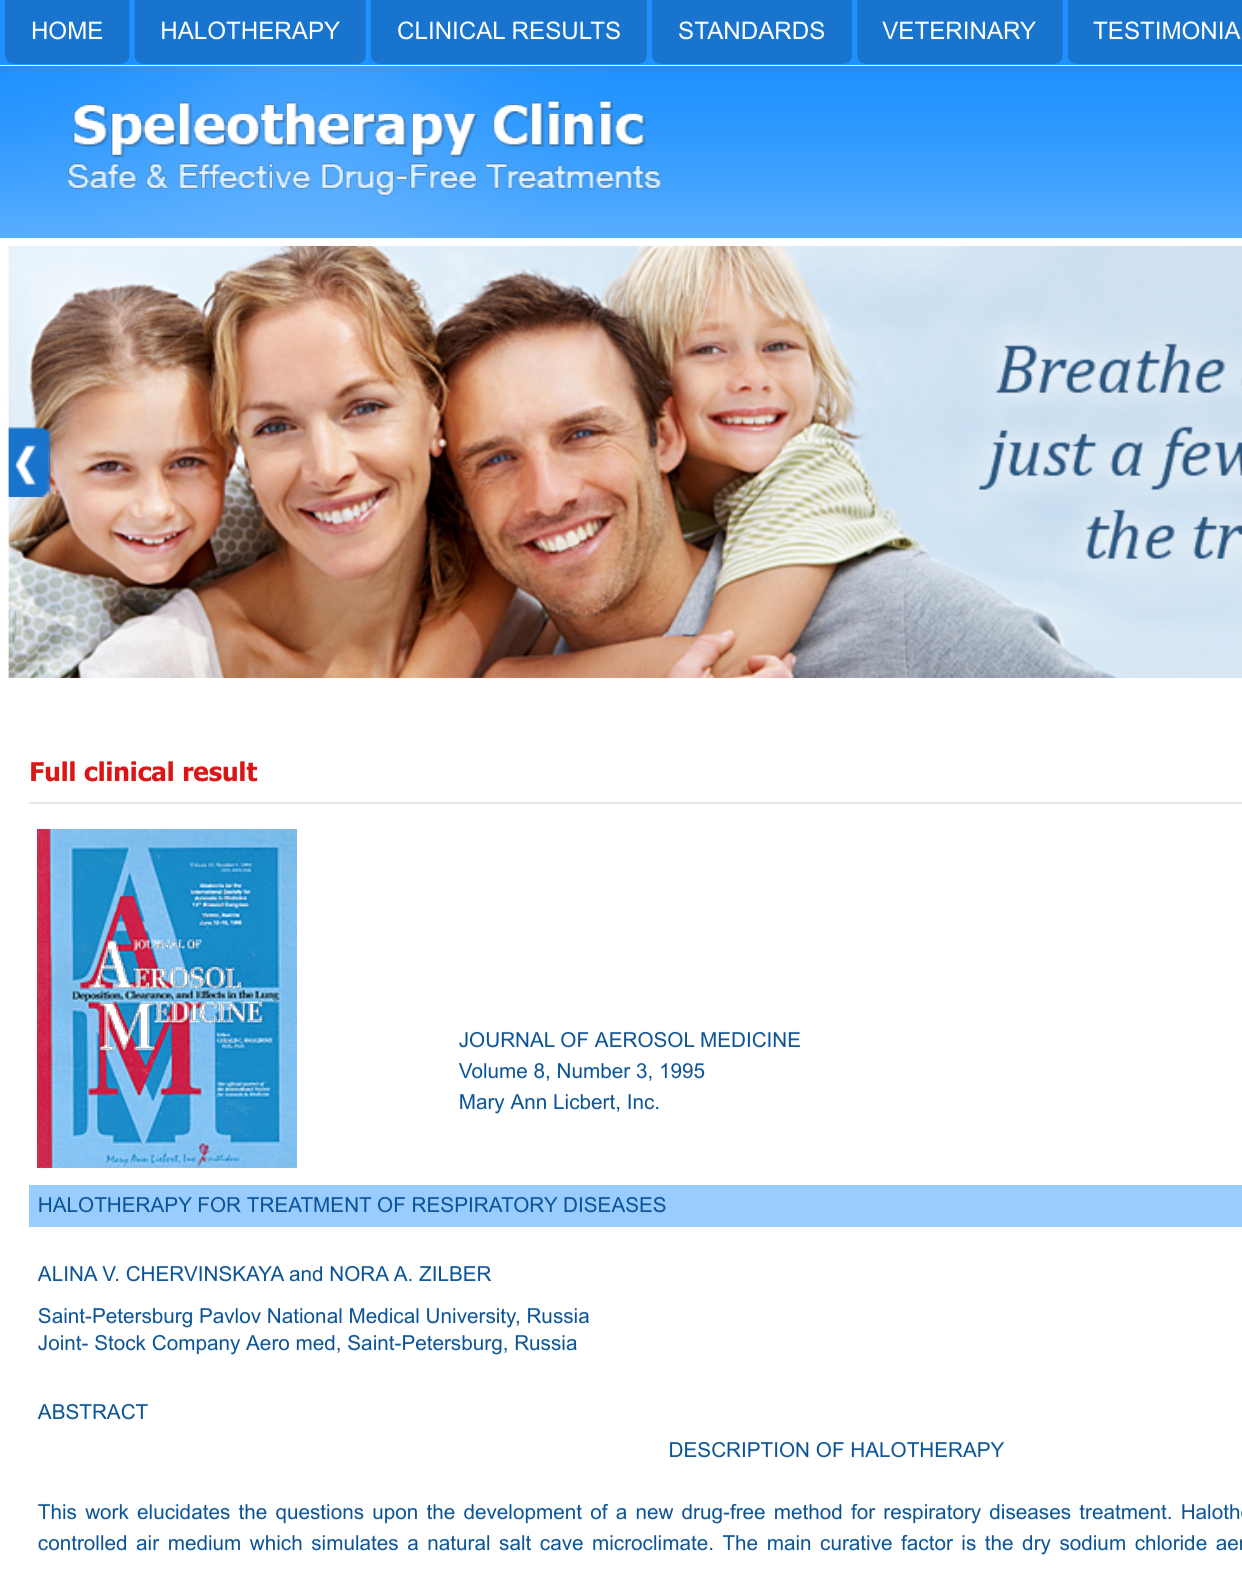 This document has width=1242, height=1582. I want to click on ALINA, so click(68, 1273).
